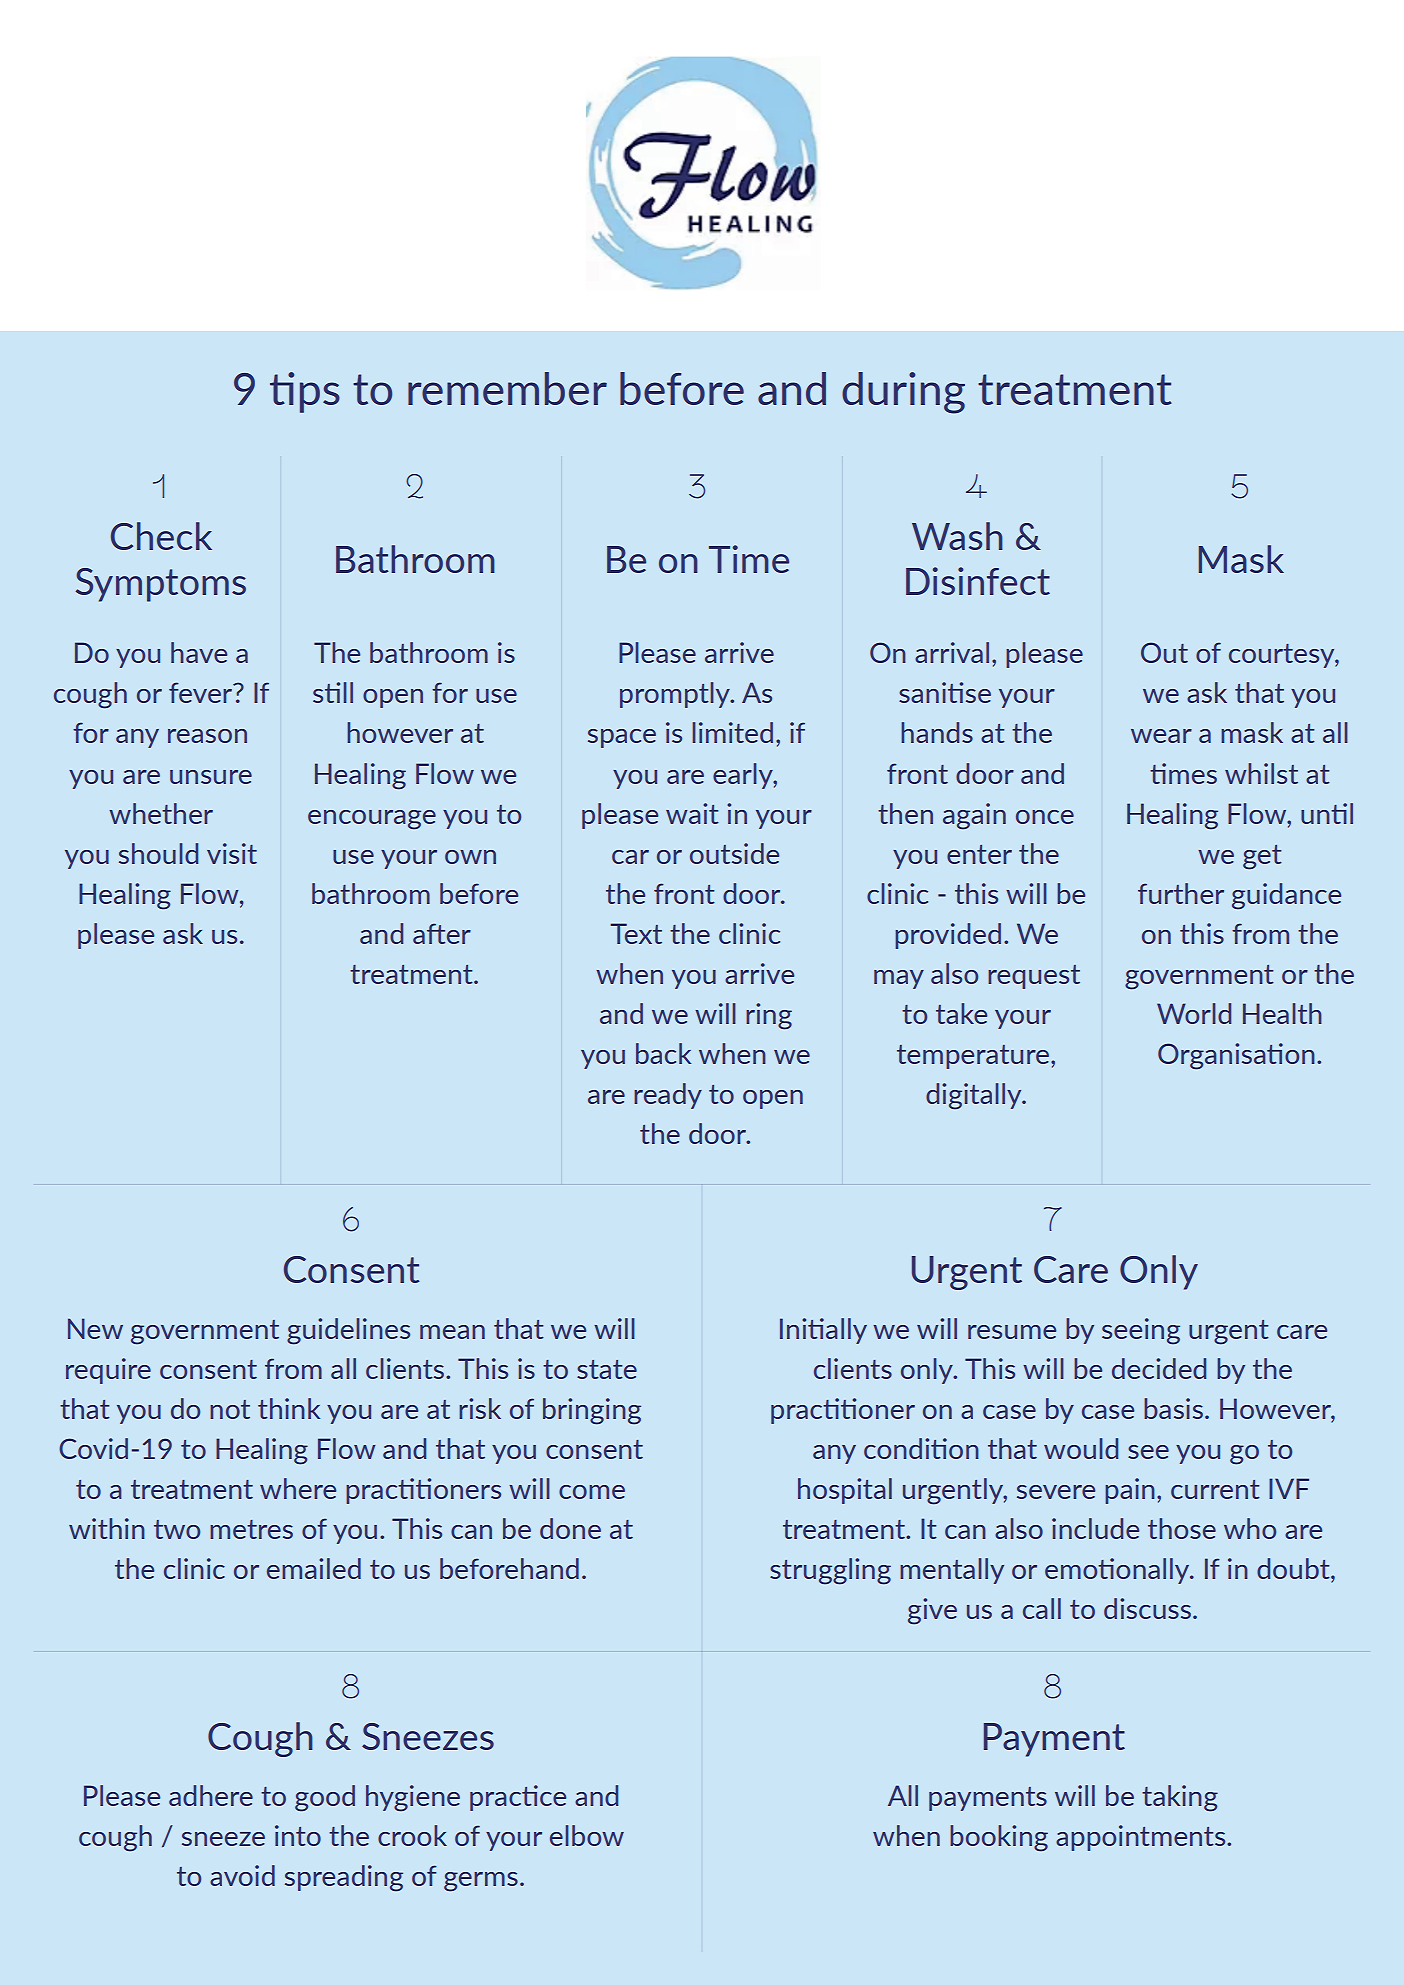 This image has width=1404, height=1985. I want to click on where, so click(298, 1488).
